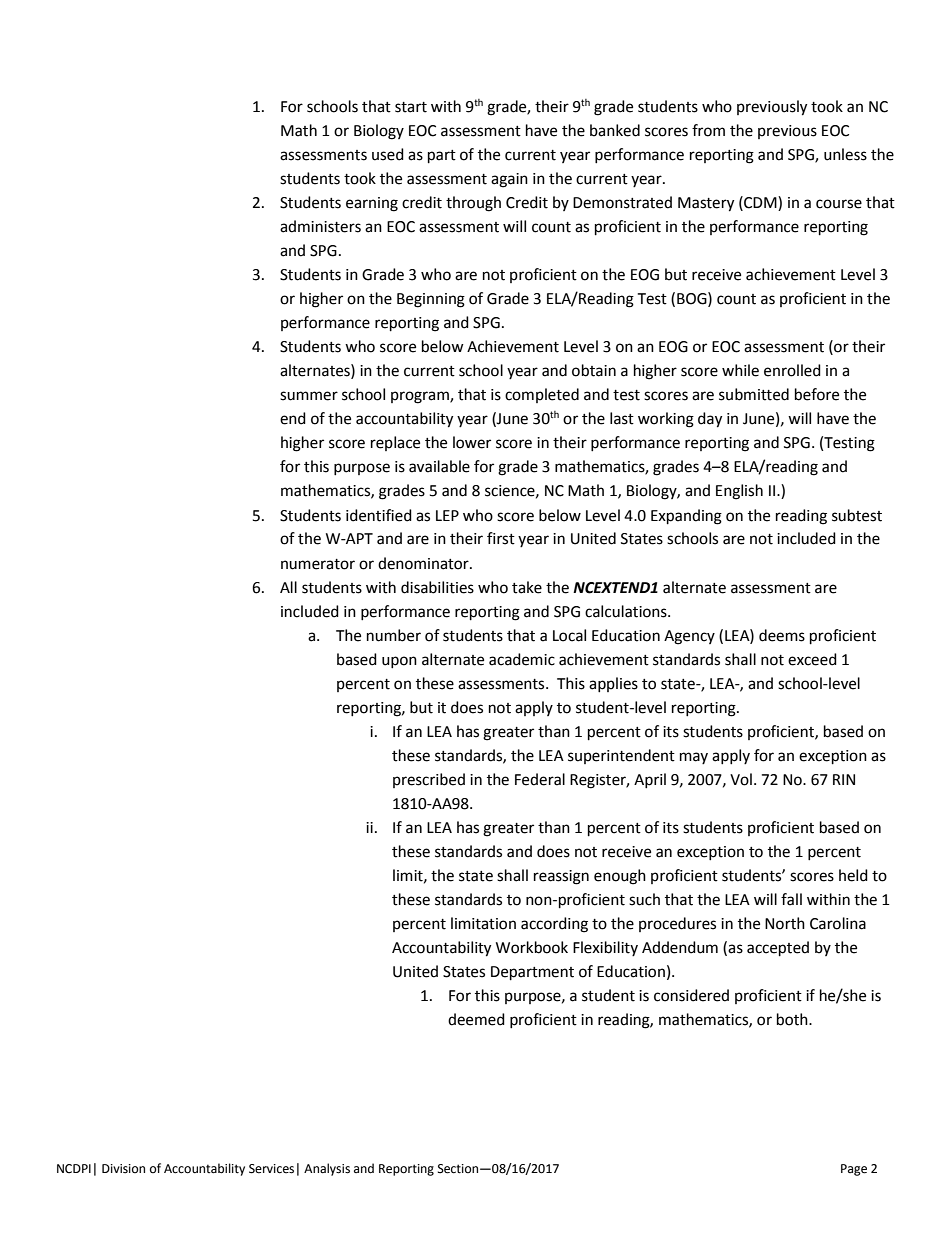  Describe the element at coordinates (708, 130) in the page. I see `from` at that location.
